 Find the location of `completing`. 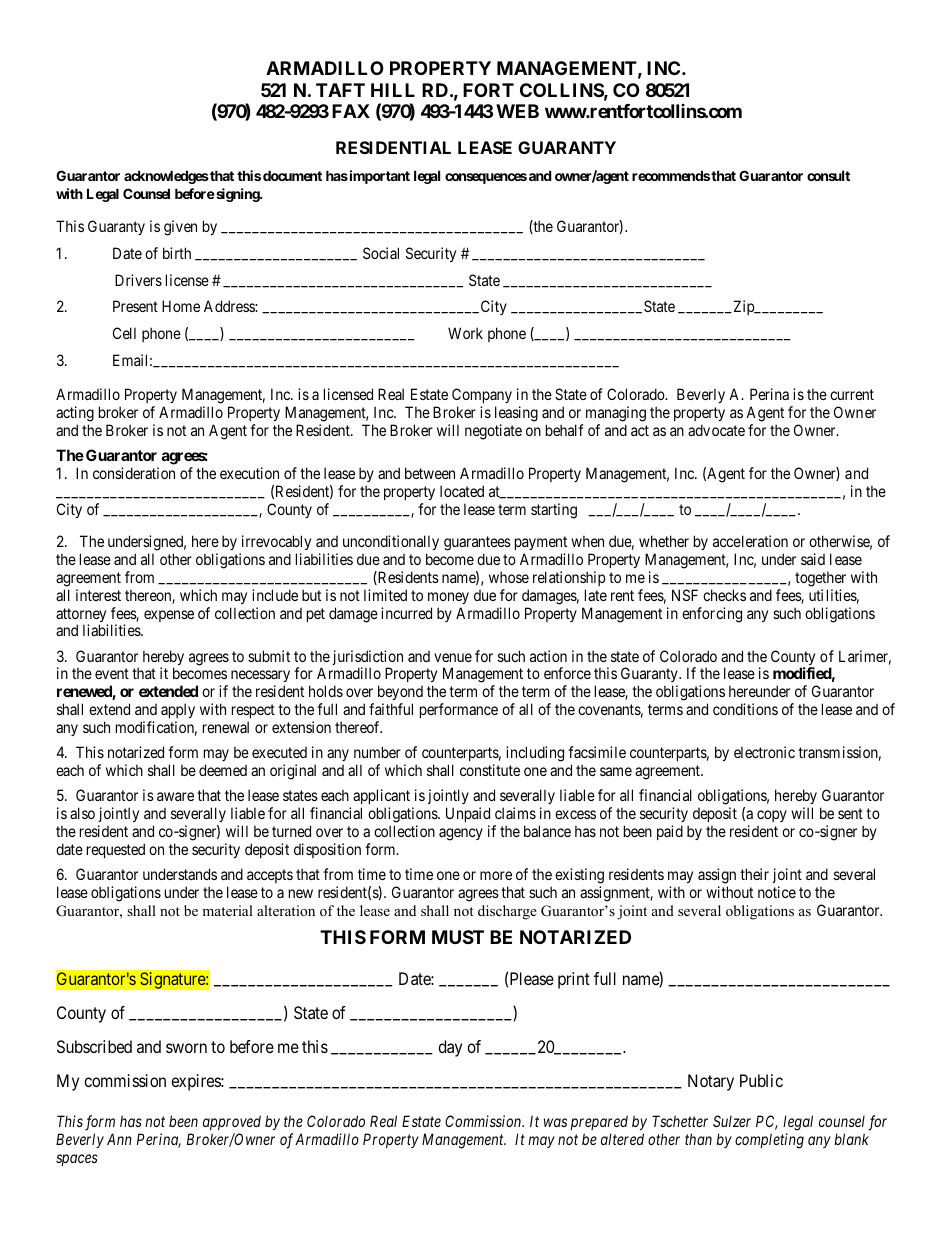

completing is located at coordinates (769, 1141).
